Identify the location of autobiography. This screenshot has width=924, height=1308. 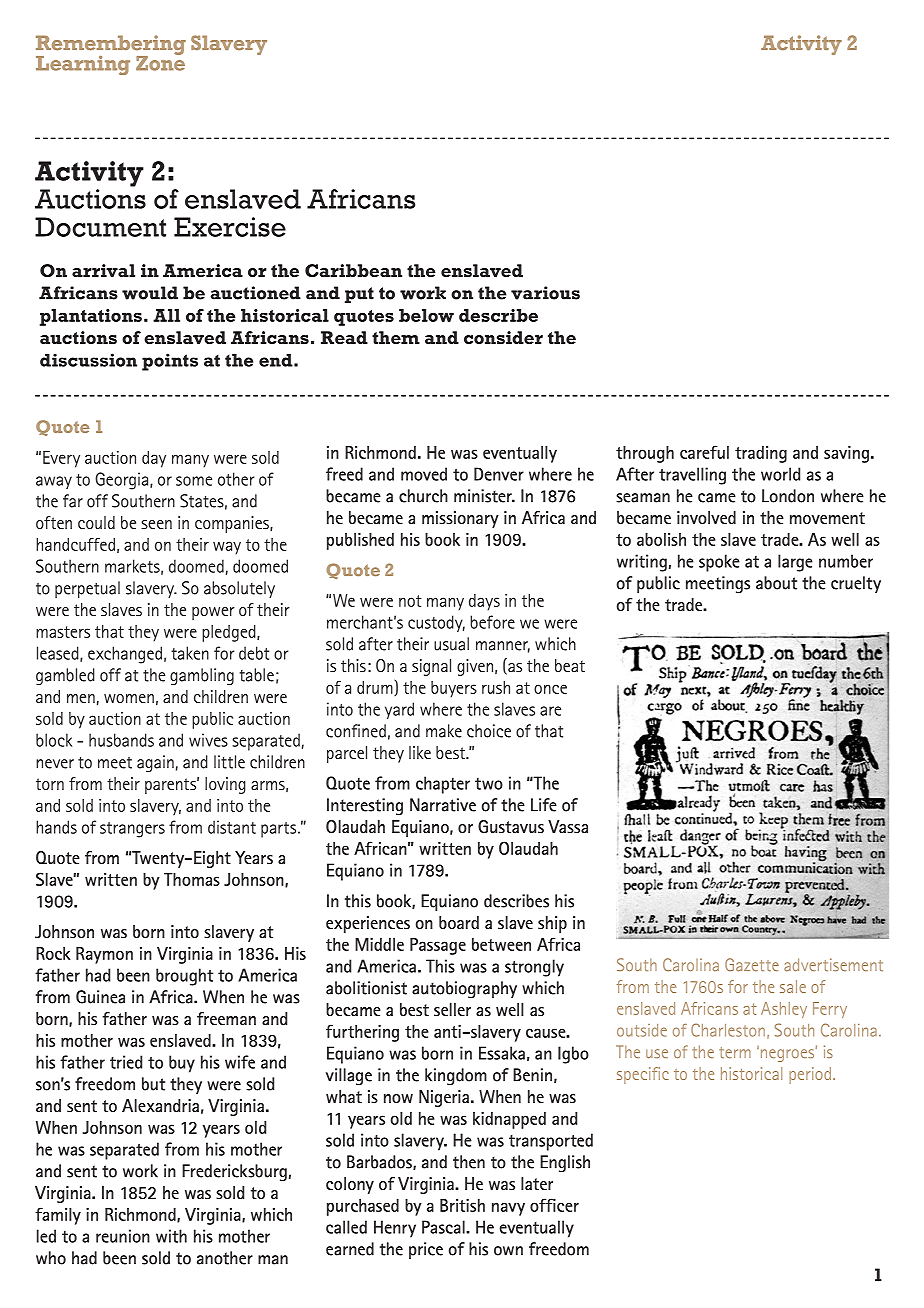
(464, 989).
